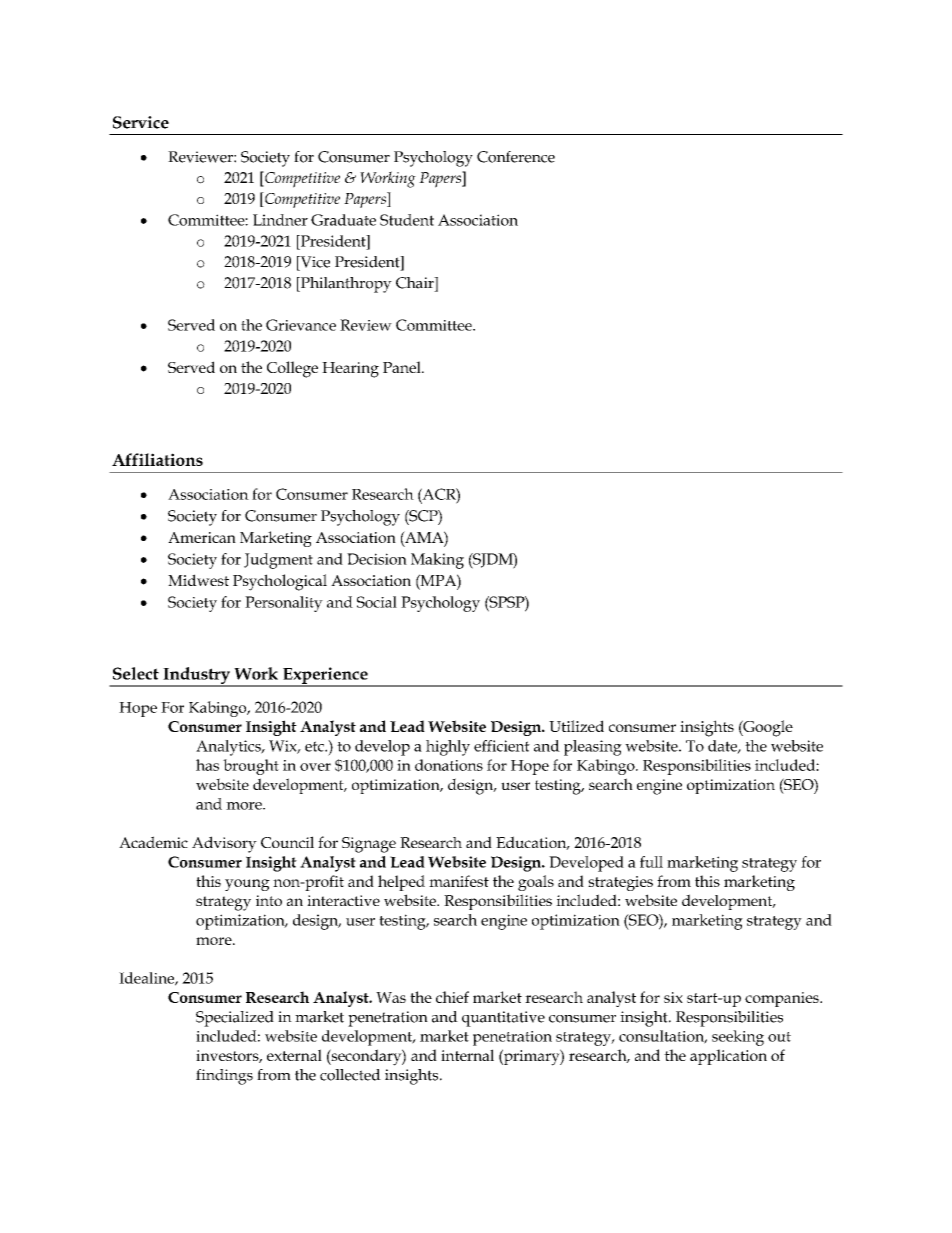  Describe the element at coordinates (467, 1055) in the screenshot. I see `internal` at that location.
